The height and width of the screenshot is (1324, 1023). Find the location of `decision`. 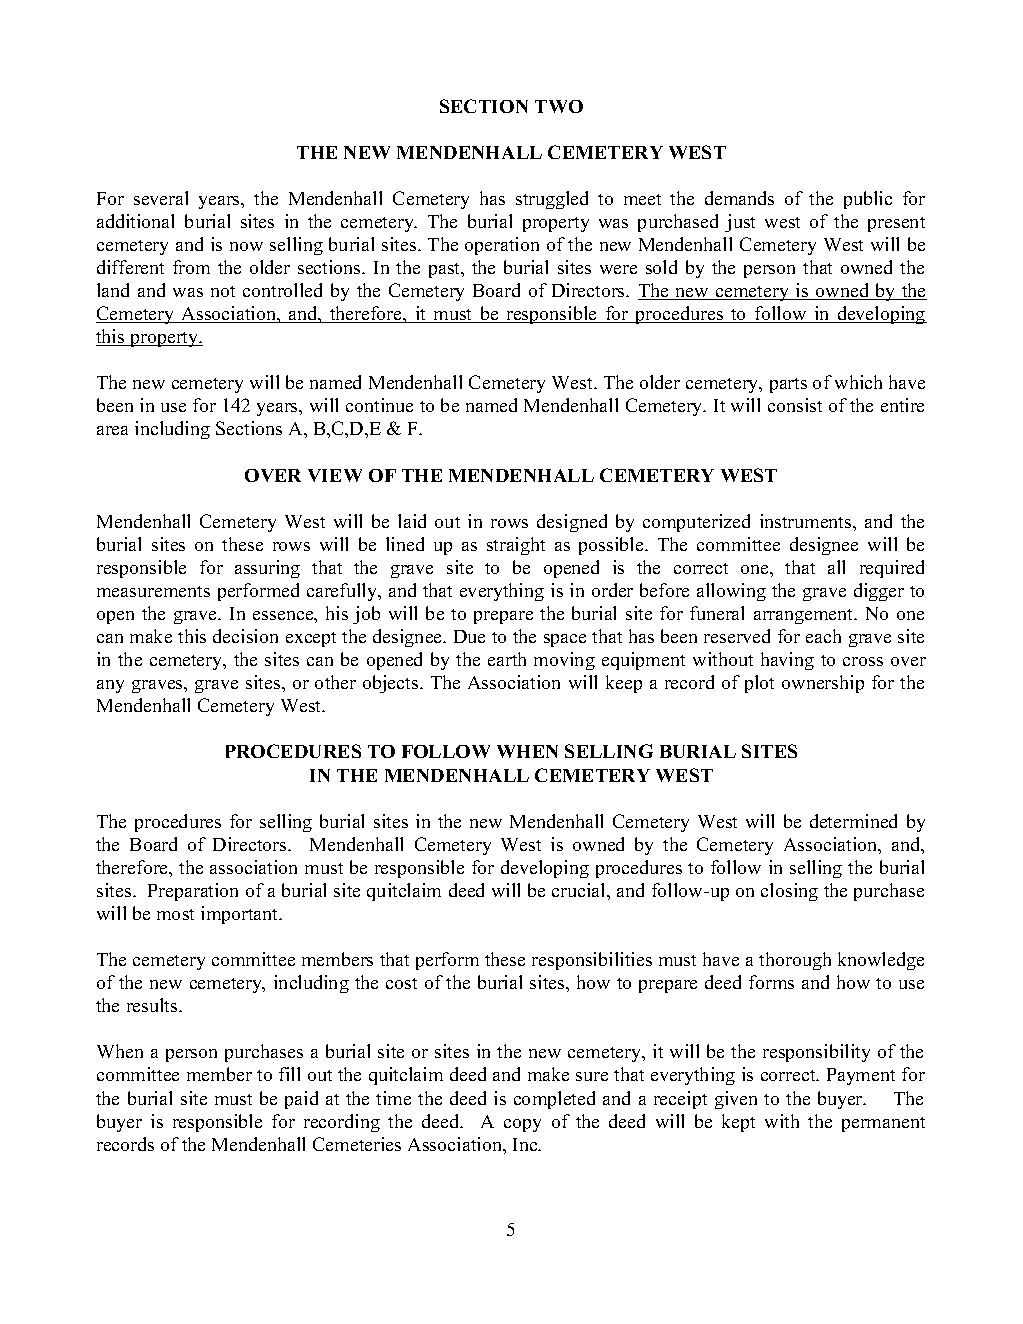

decision is located at coordinates (245, 636).
